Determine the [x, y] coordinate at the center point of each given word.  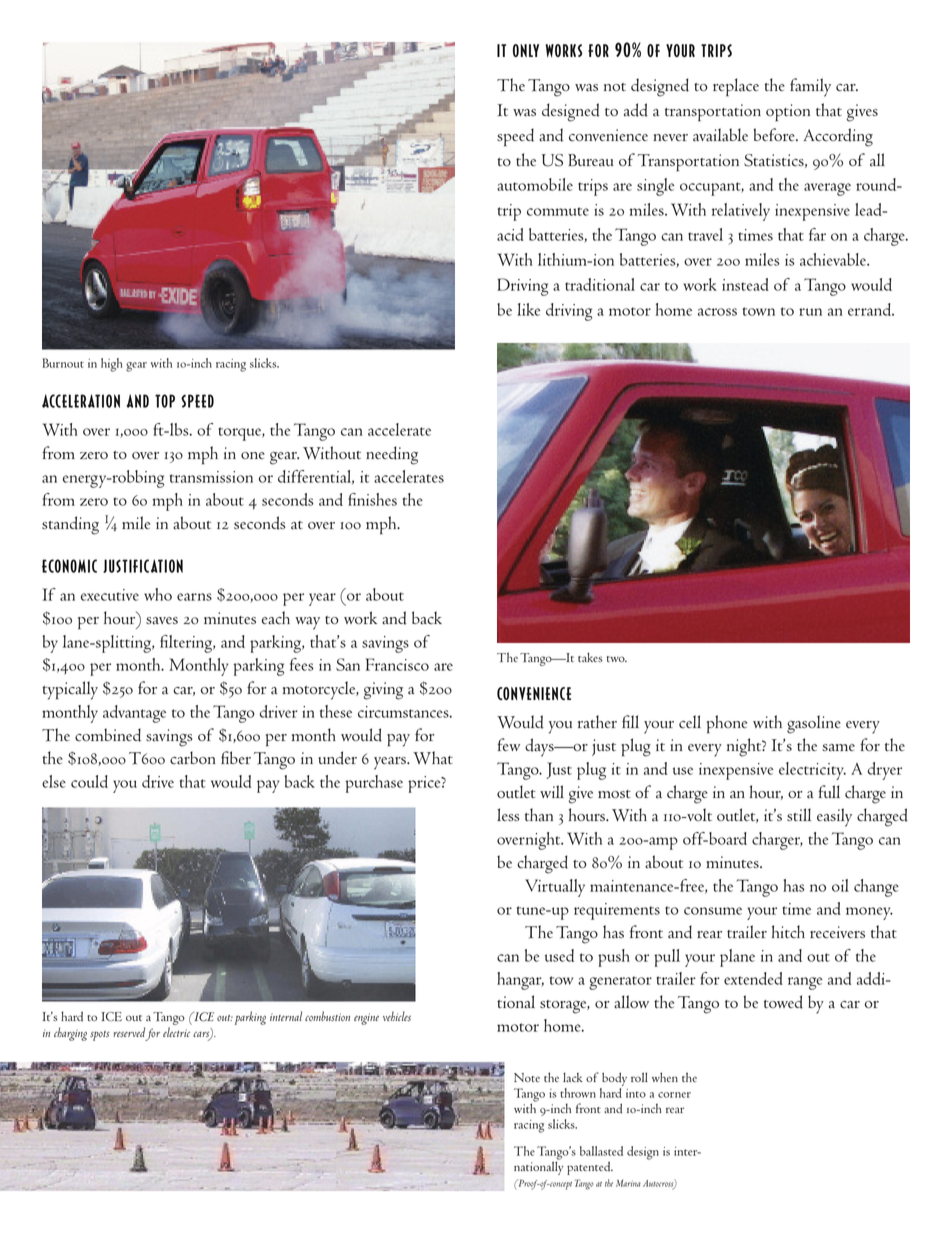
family [810, 87]
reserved [129, 1032]
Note [527, 1077]
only [526, 50]
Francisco [397, 664]
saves [162, 621]
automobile [535, 184]
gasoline [814, 724]
